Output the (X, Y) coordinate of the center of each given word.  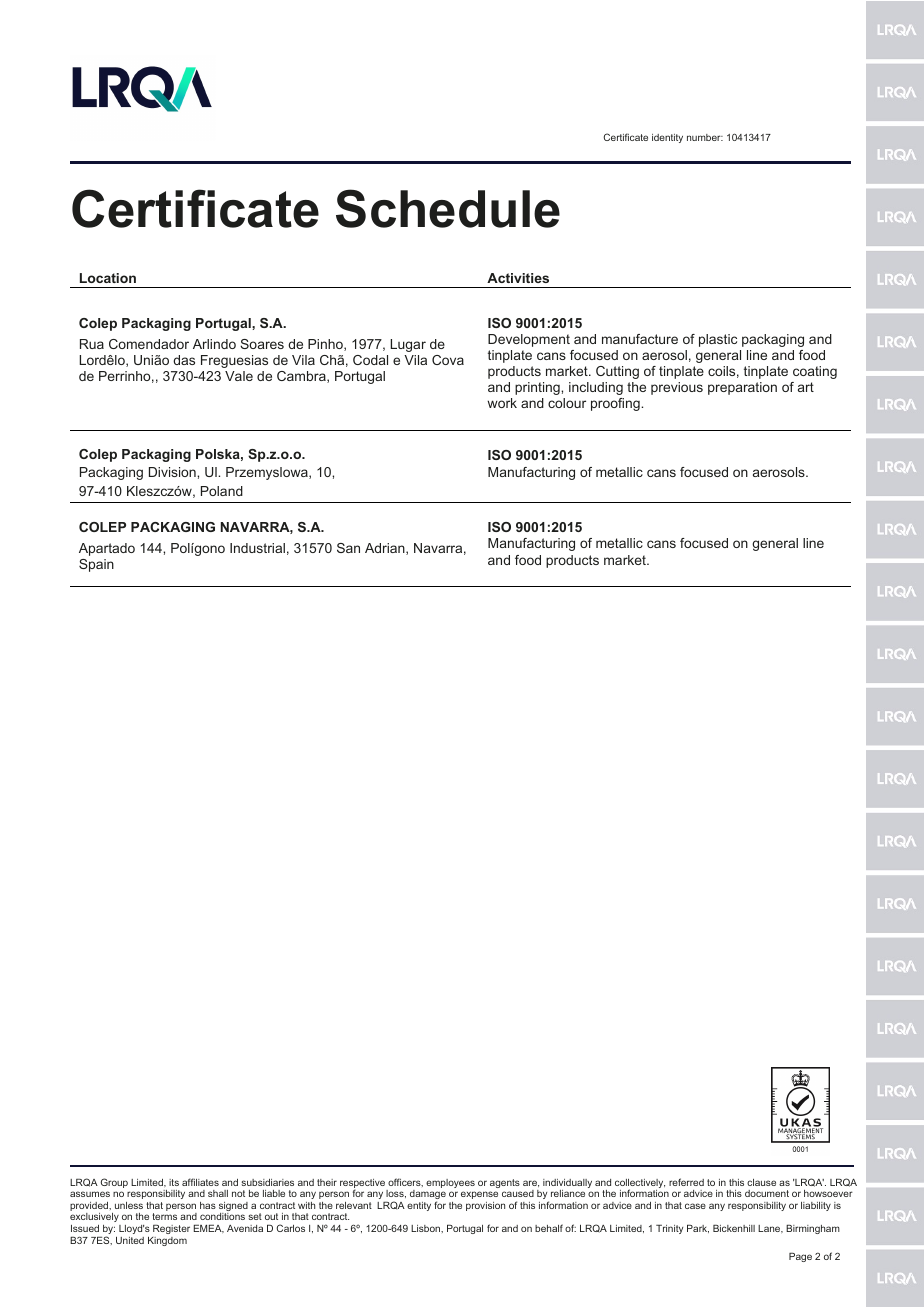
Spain (96, 565)
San (348, 548)
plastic (718, 340)
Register (171, 1229)
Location (108, 278)
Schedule (448, 208)
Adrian (386, 549)
